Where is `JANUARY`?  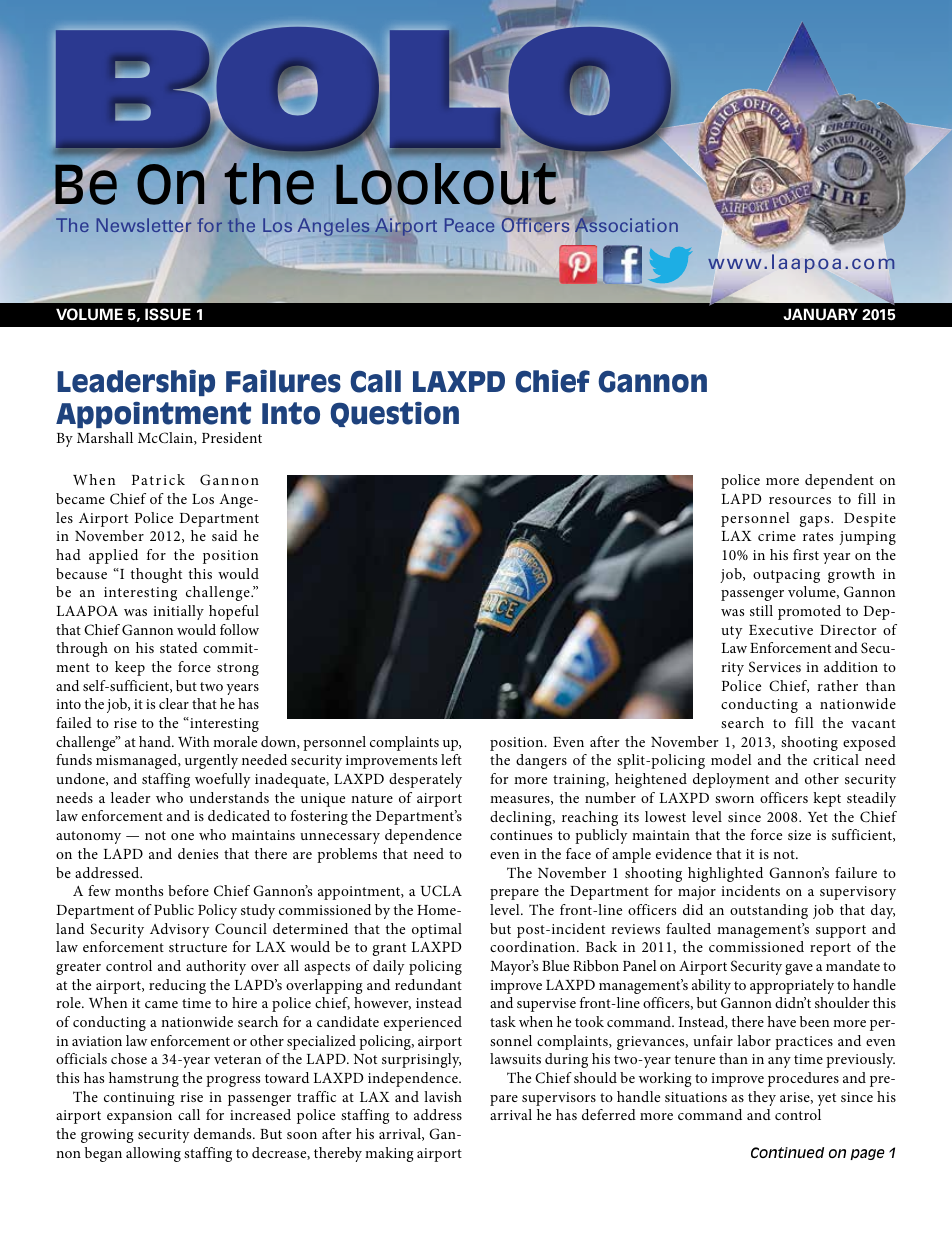 JANUARY is located at coordinates (820, 314).
